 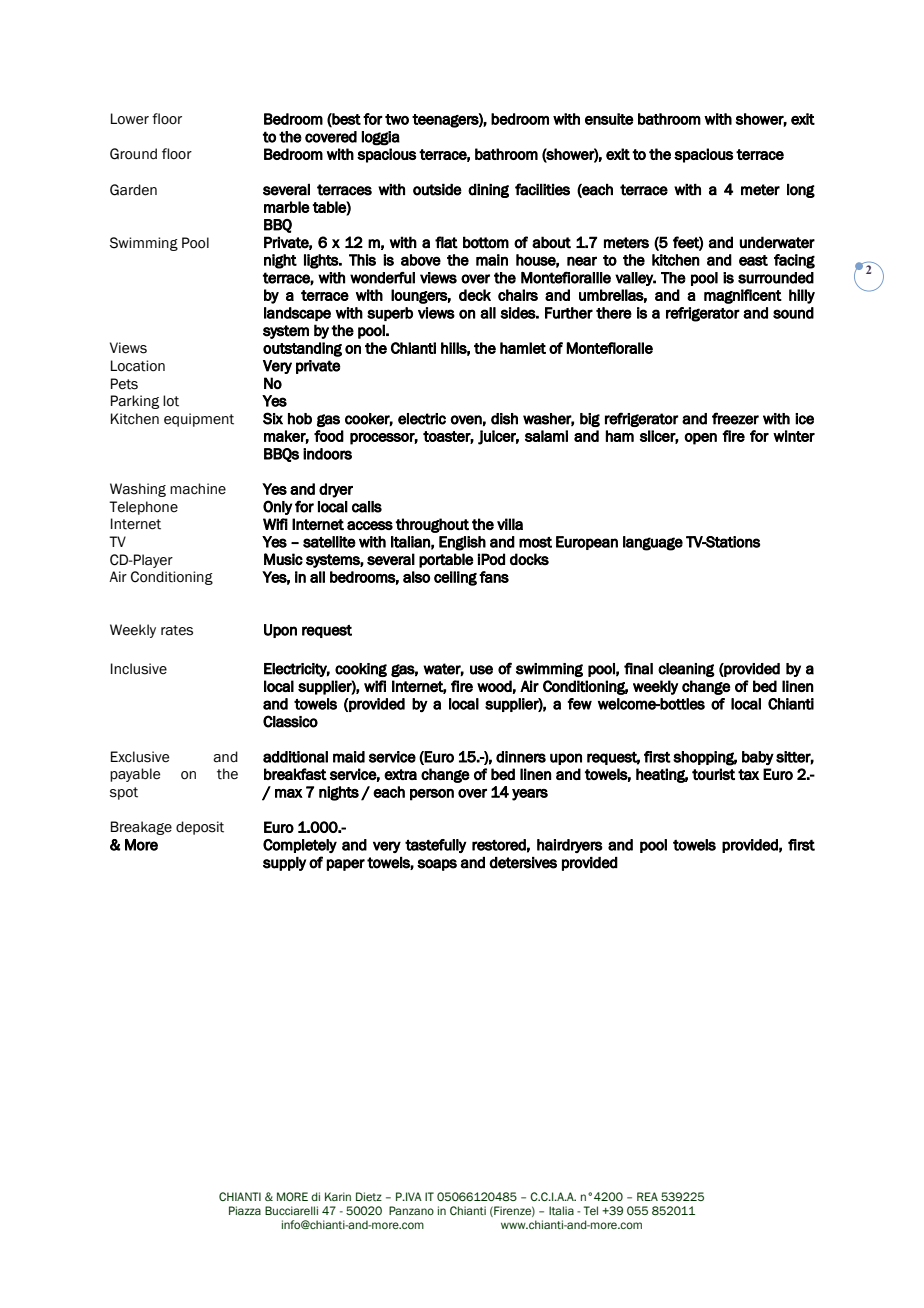 I want to click on tourist, so click(x=713, y=774).
